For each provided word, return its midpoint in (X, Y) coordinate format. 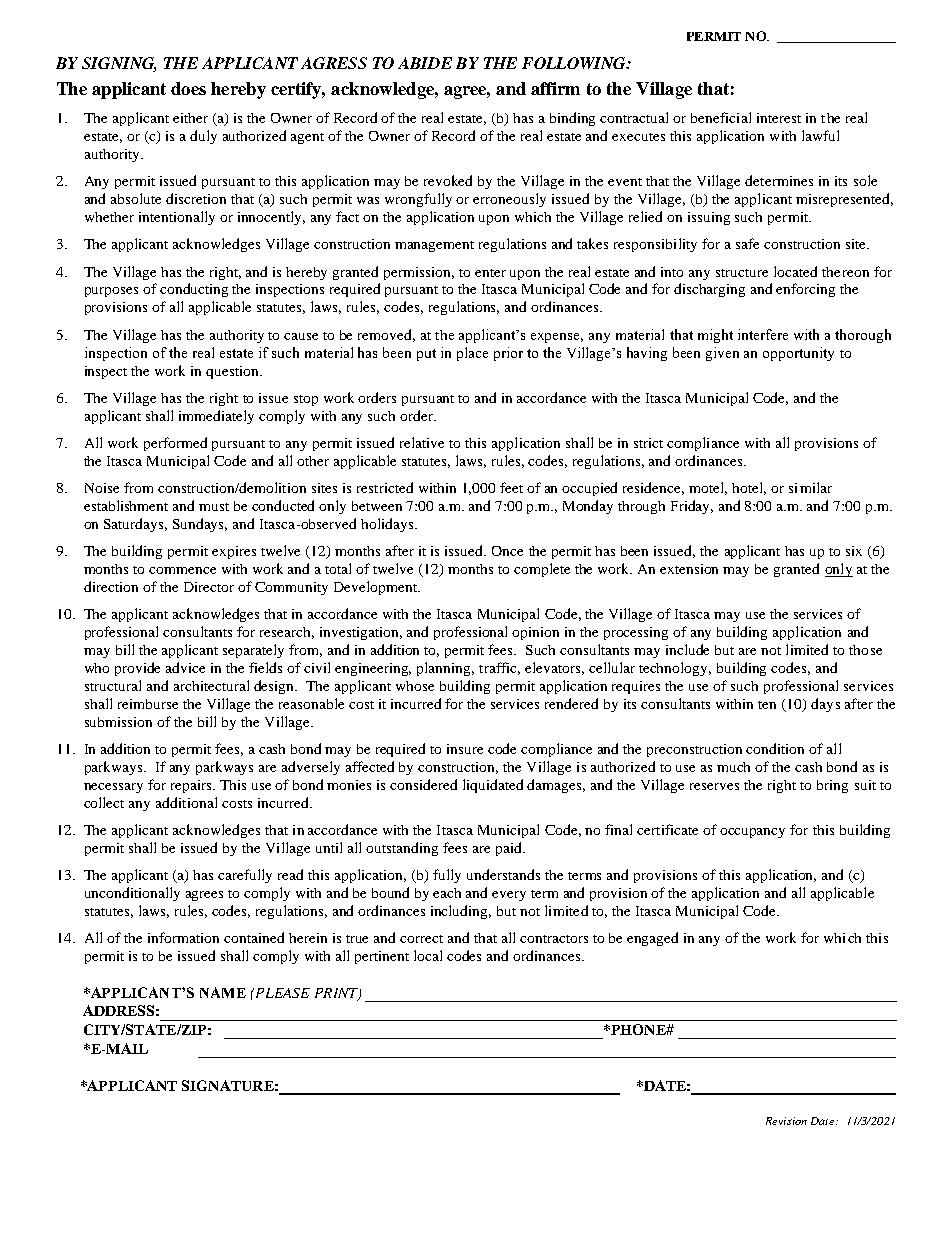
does (188, 88)
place (472, 354)
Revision (786, 1121)
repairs (192, 786)
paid (510, 849)
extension (689, 569)
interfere (763, 334)
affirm (555, 88)
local (428, 955)
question (234, 372)
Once (507, 551)
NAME (223, 992)
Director (209, 587)
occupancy (752, 833)
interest (779, 118)
